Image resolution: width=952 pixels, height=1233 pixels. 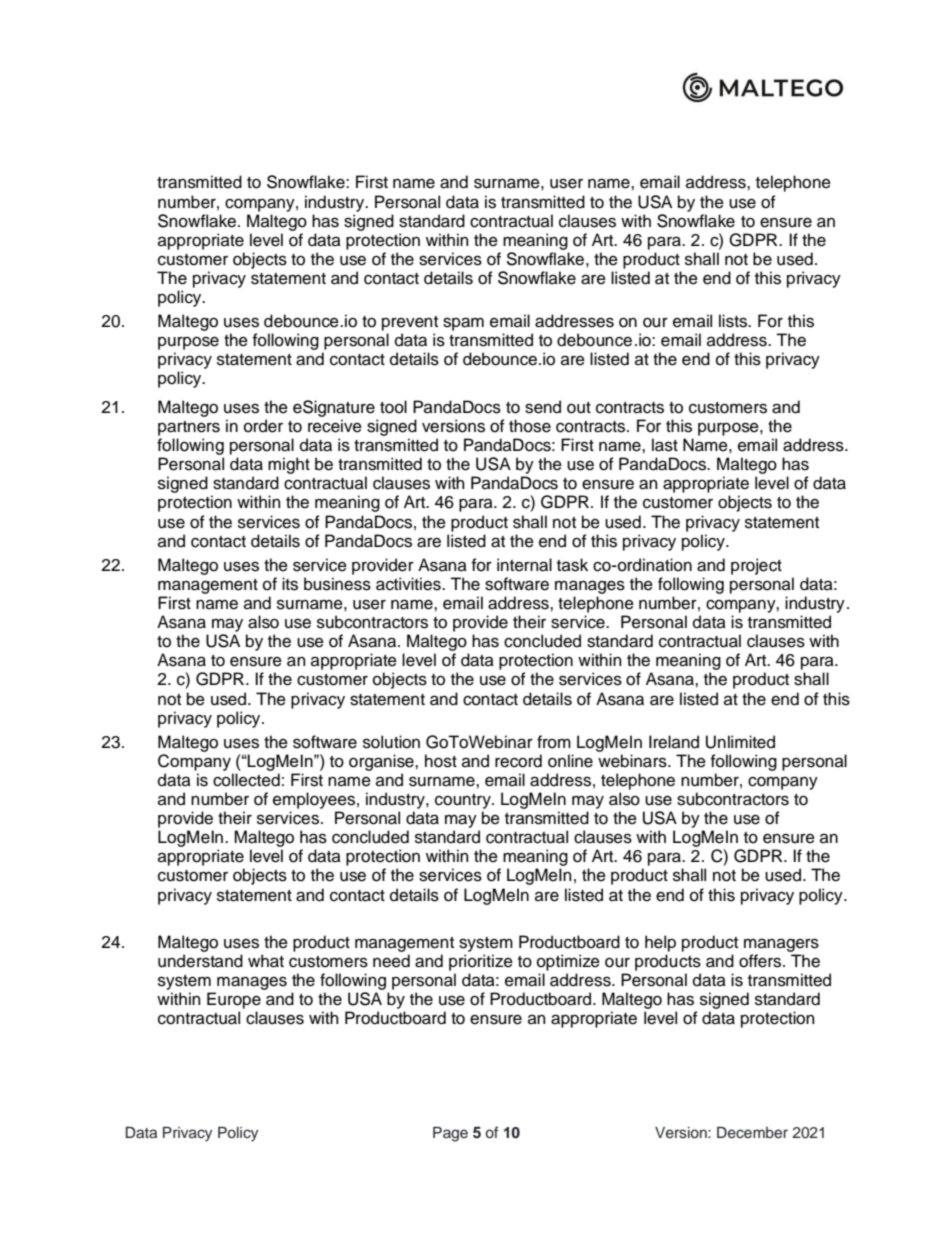 I want to click on collected, so click(x=246, y=780).
